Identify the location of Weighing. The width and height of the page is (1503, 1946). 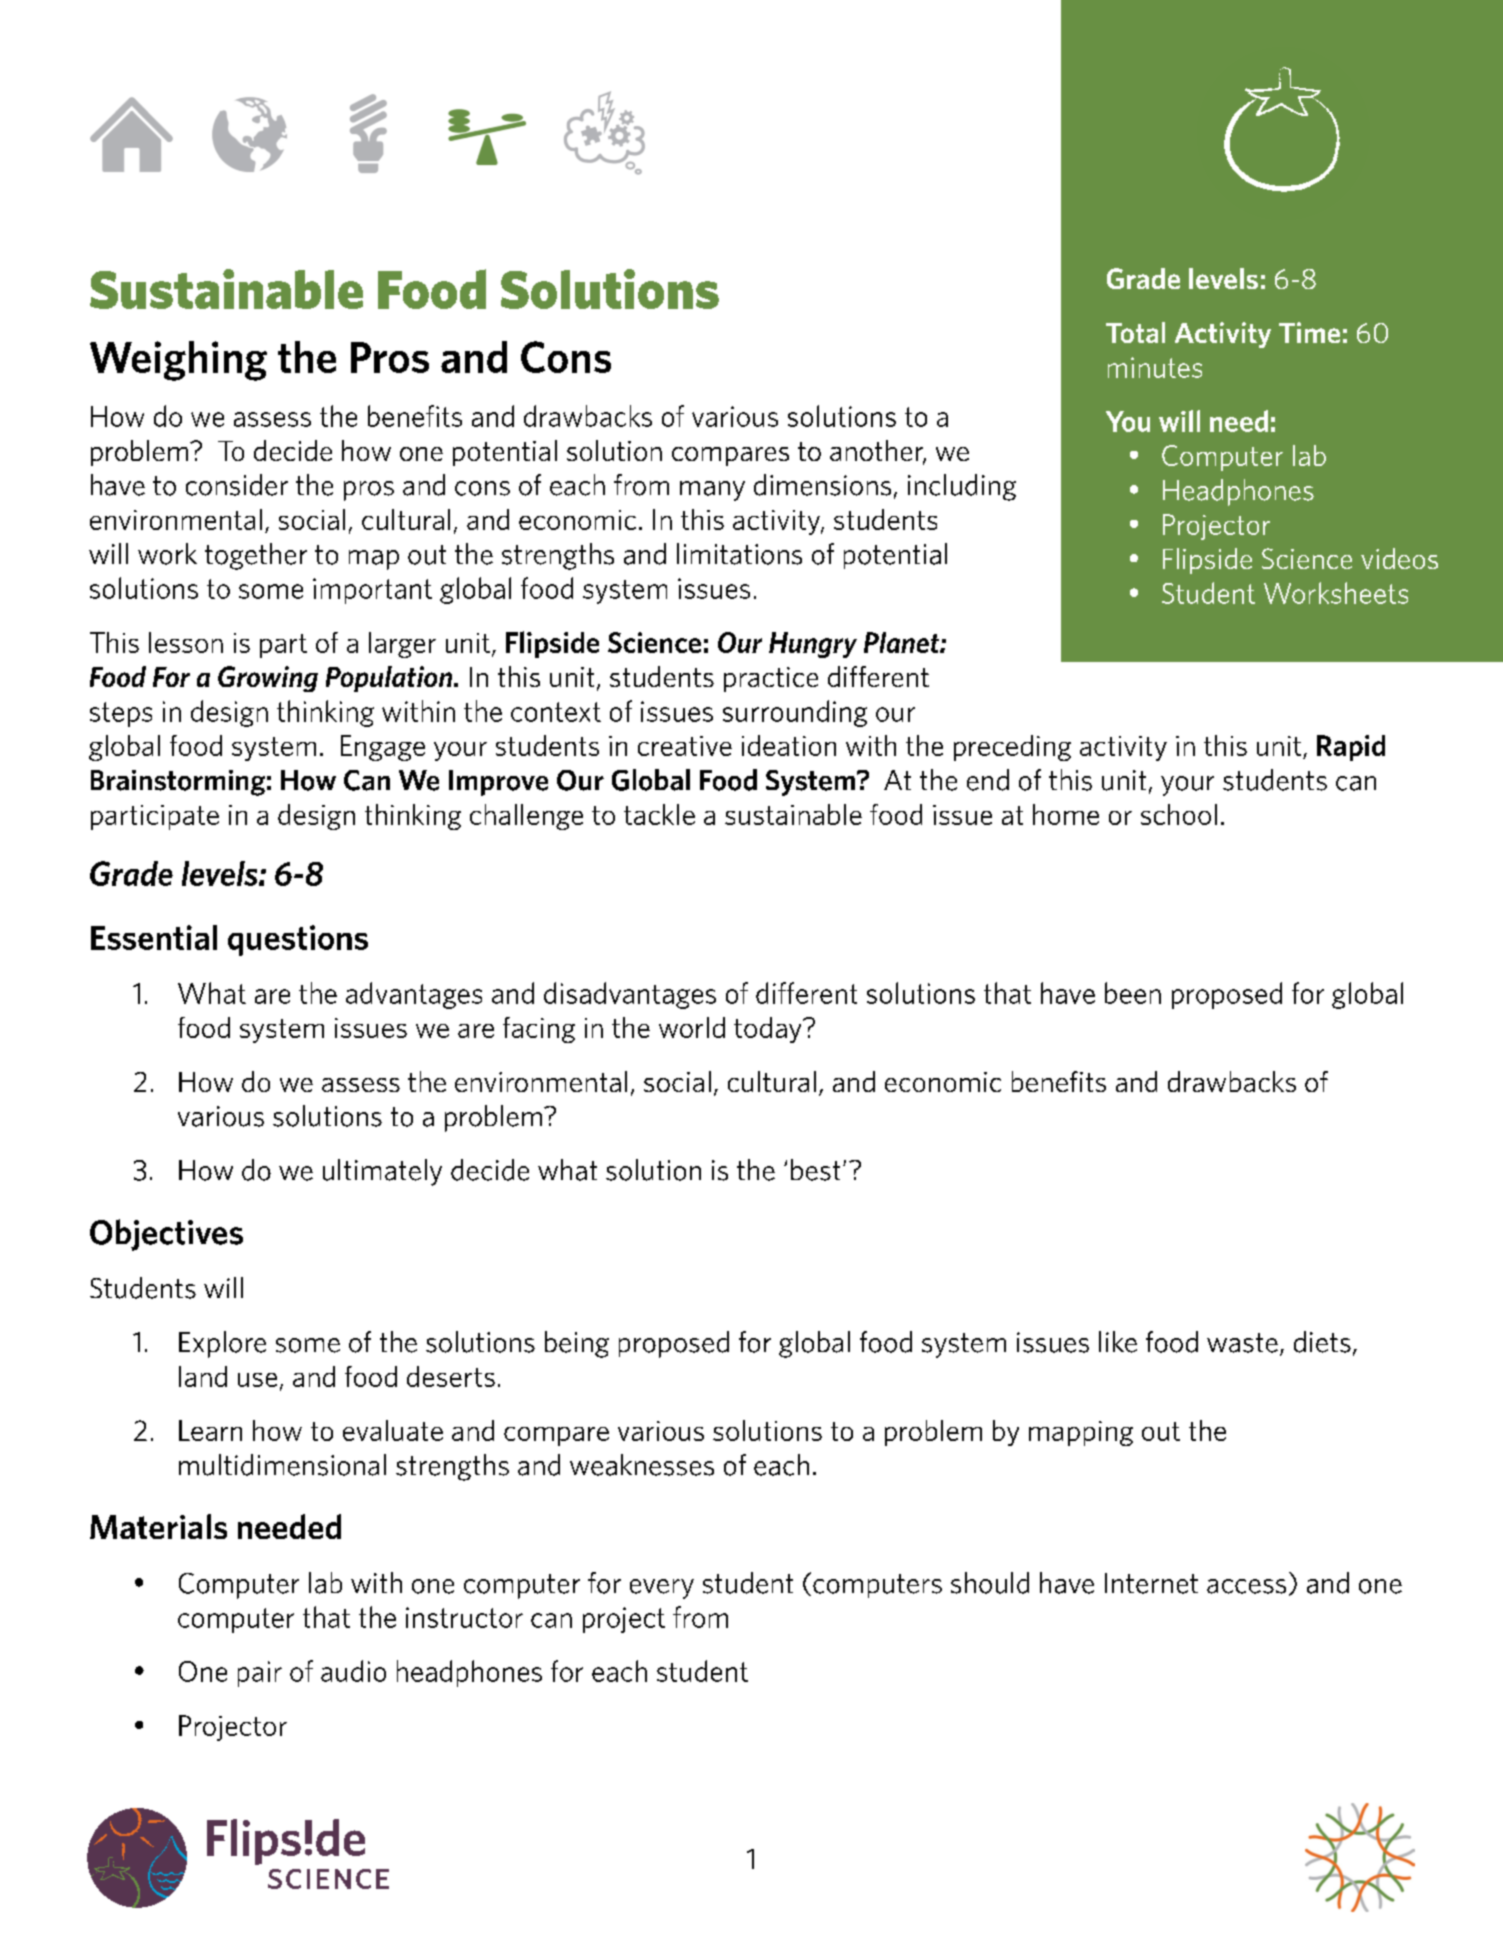
(178, 361).
